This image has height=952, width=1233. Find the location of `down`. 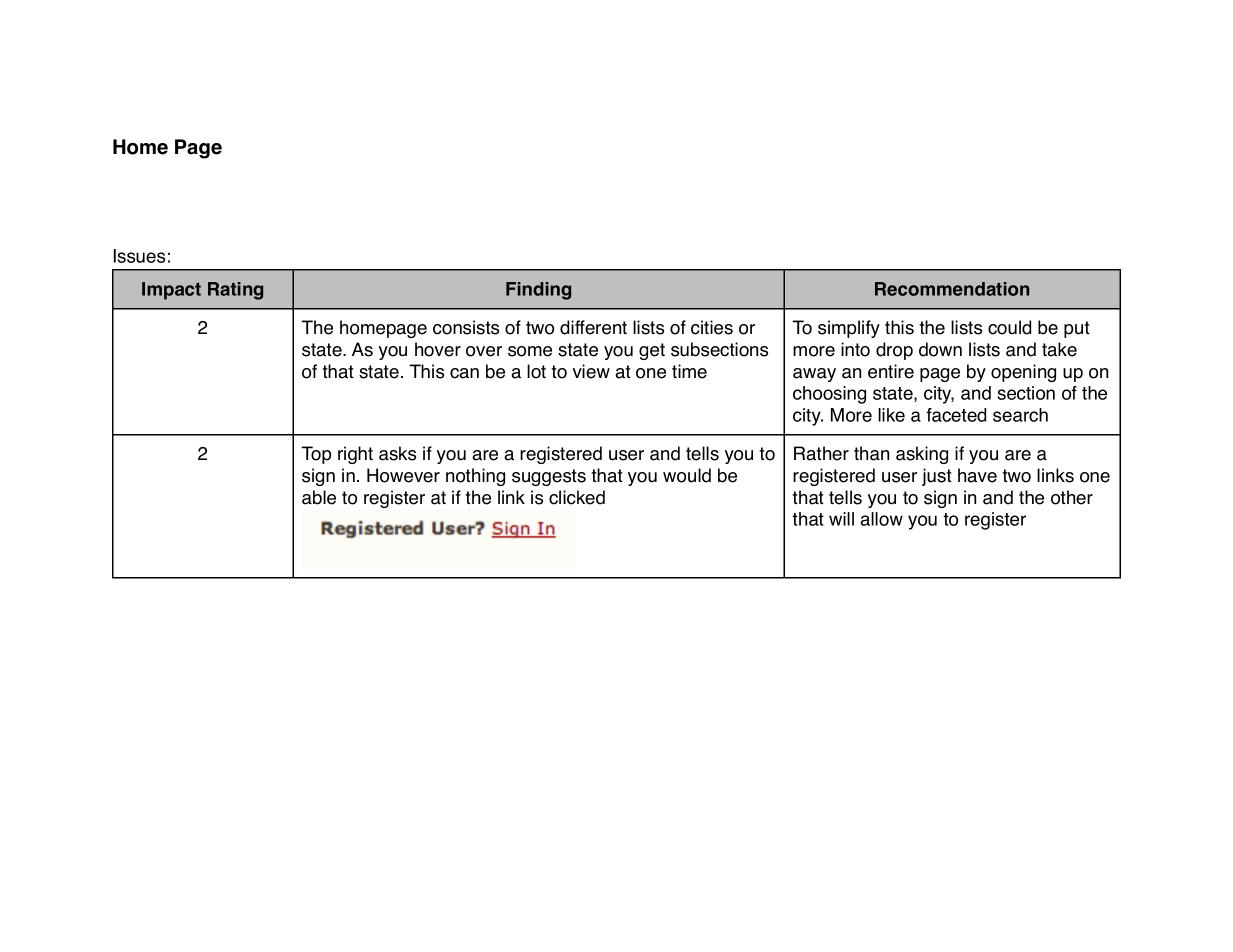

down is located at coordinates (940, 349).
